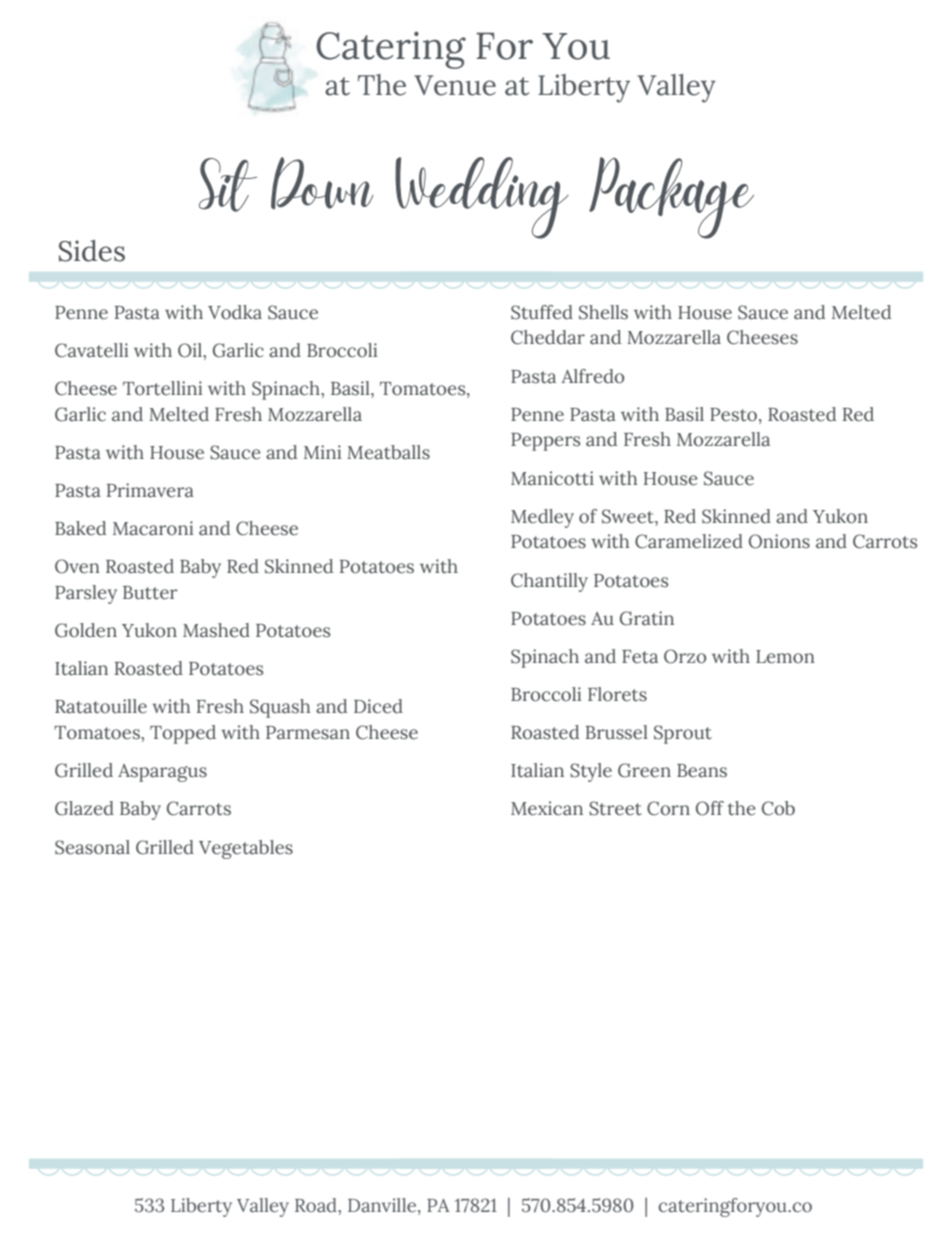 This screenshot has width=952, height=1233. I want to click on Oil, so click(191, 350).
